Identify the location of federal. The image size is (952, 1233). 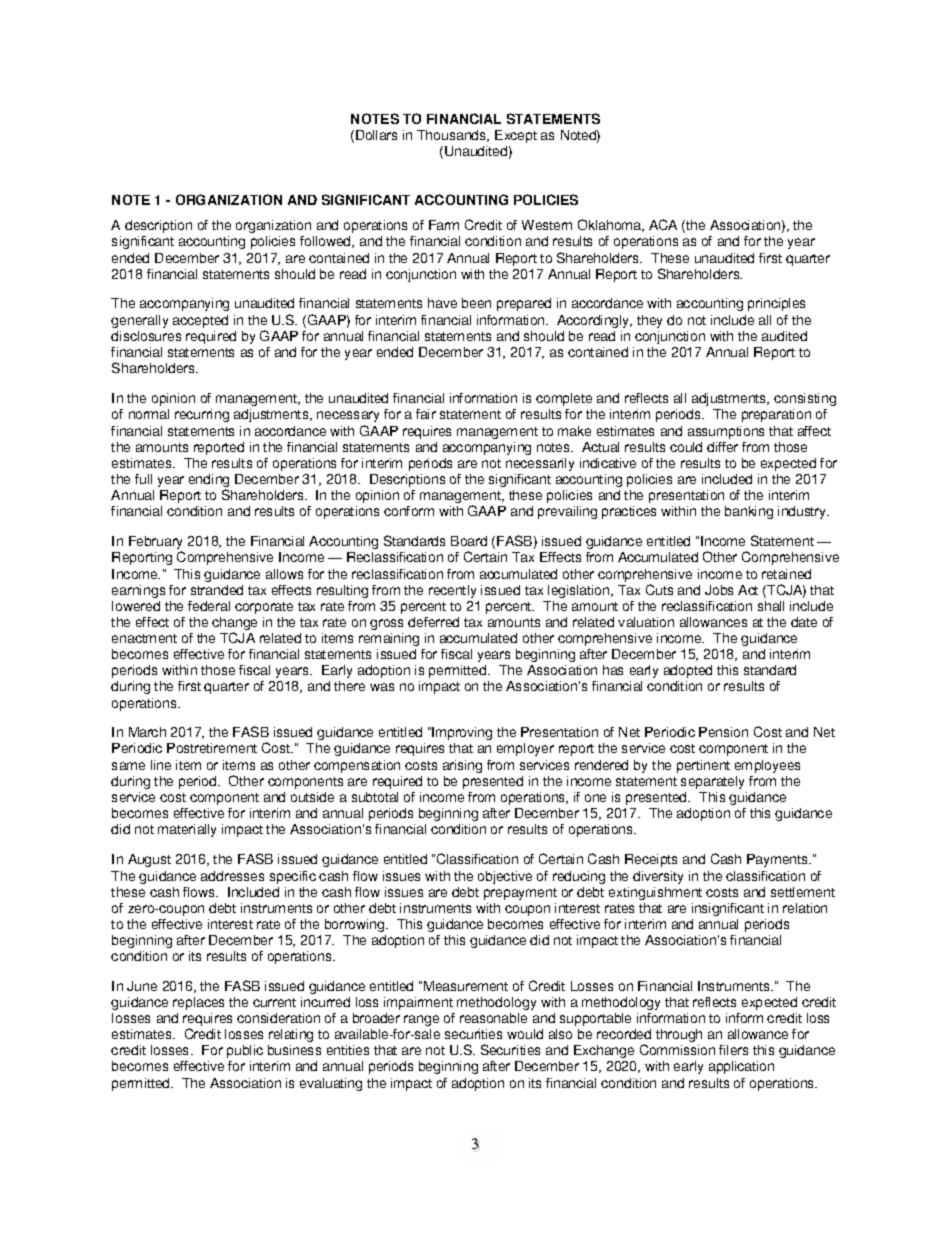
(209, 606).
